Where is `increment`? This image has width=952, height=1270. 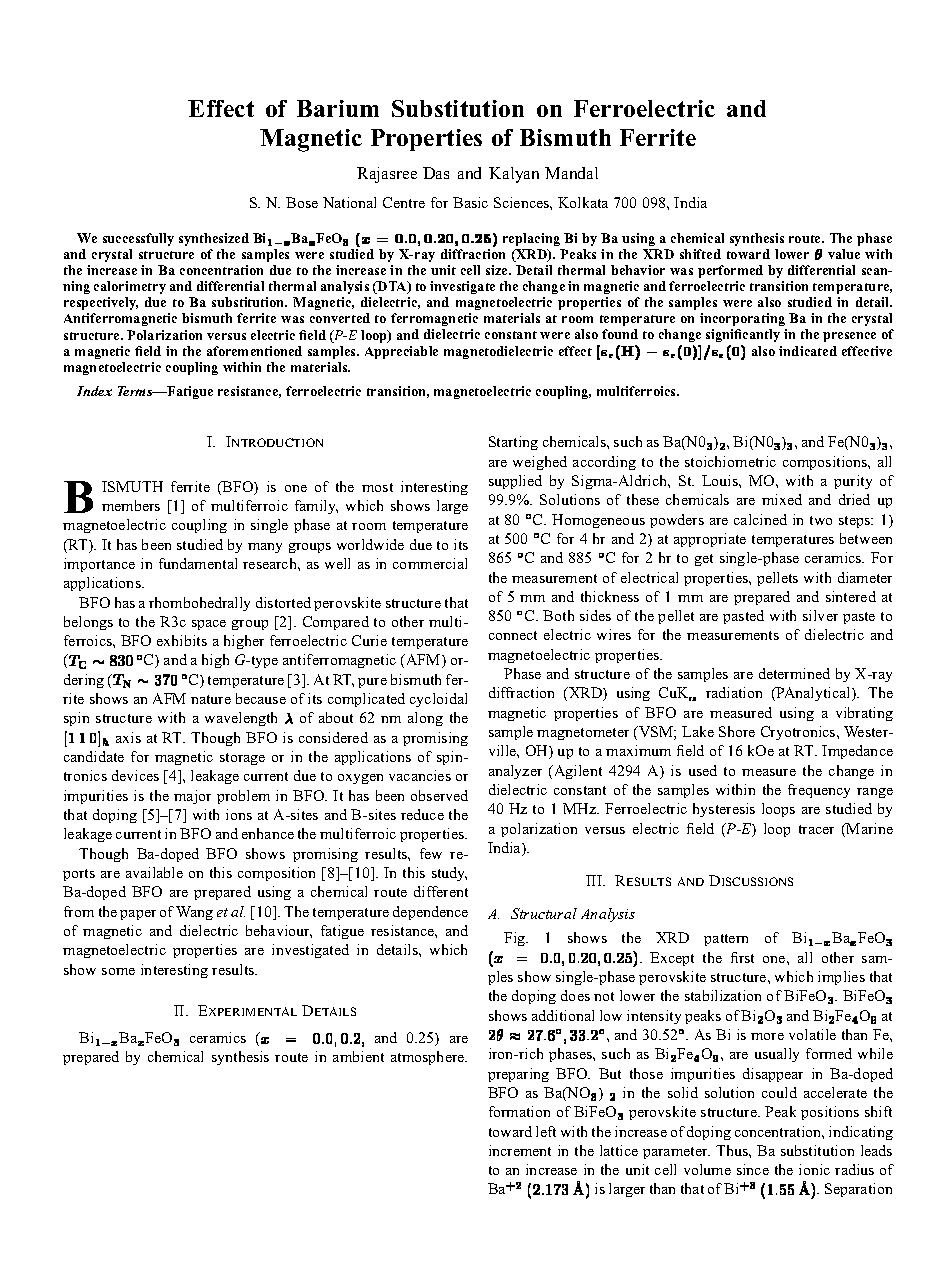 increment is located at coordinates (520, 1150).
